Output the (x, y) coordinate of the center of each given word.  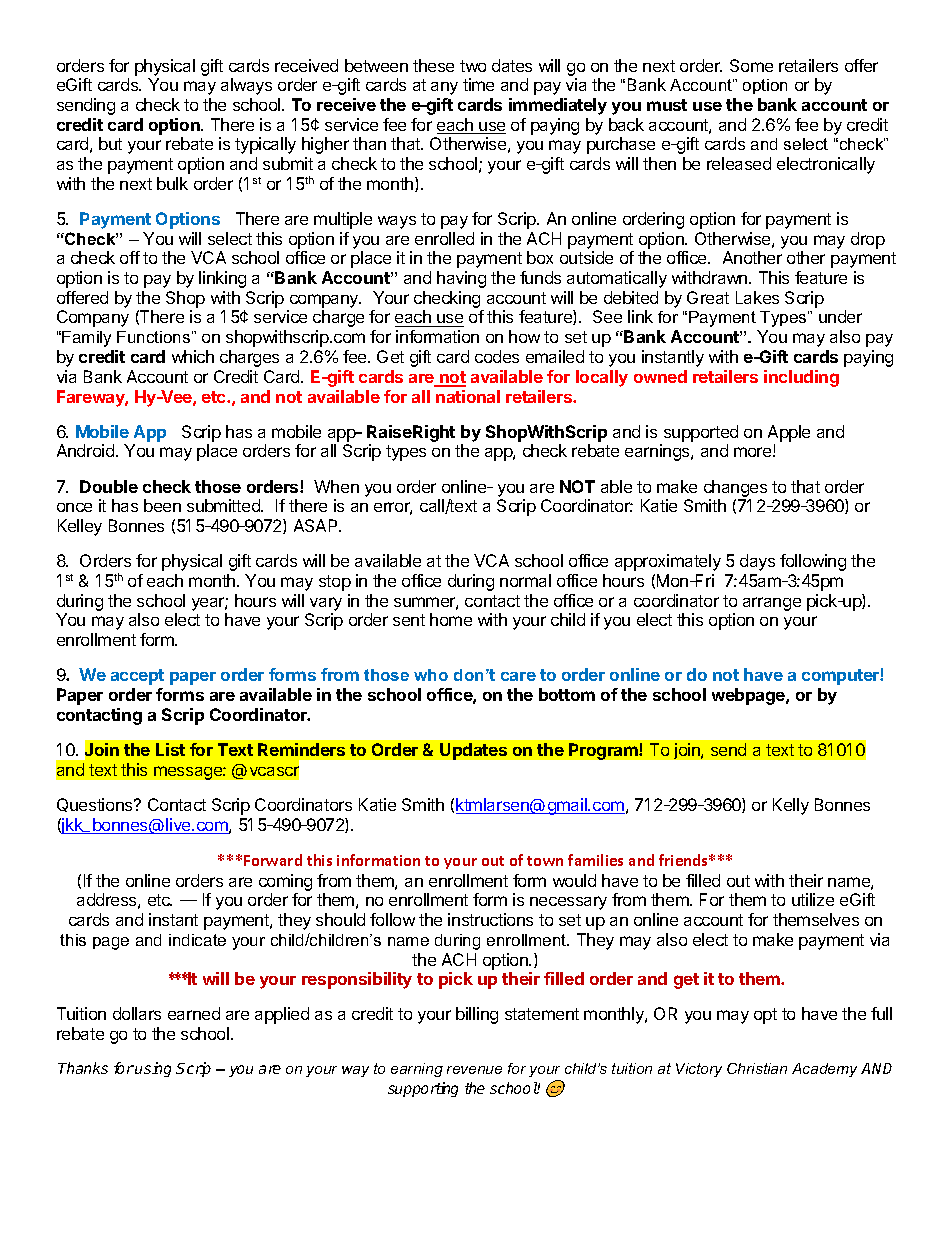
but (110, 143)
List (170, 749)
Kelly (791, 806)
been (162, 505)
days (757, 562)
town (545, 861)
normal (525, 580)
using (153, 1069)
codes (497, 356)
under (840, 316)
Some (751, 65)
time (478, 84)
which (193, 356)
